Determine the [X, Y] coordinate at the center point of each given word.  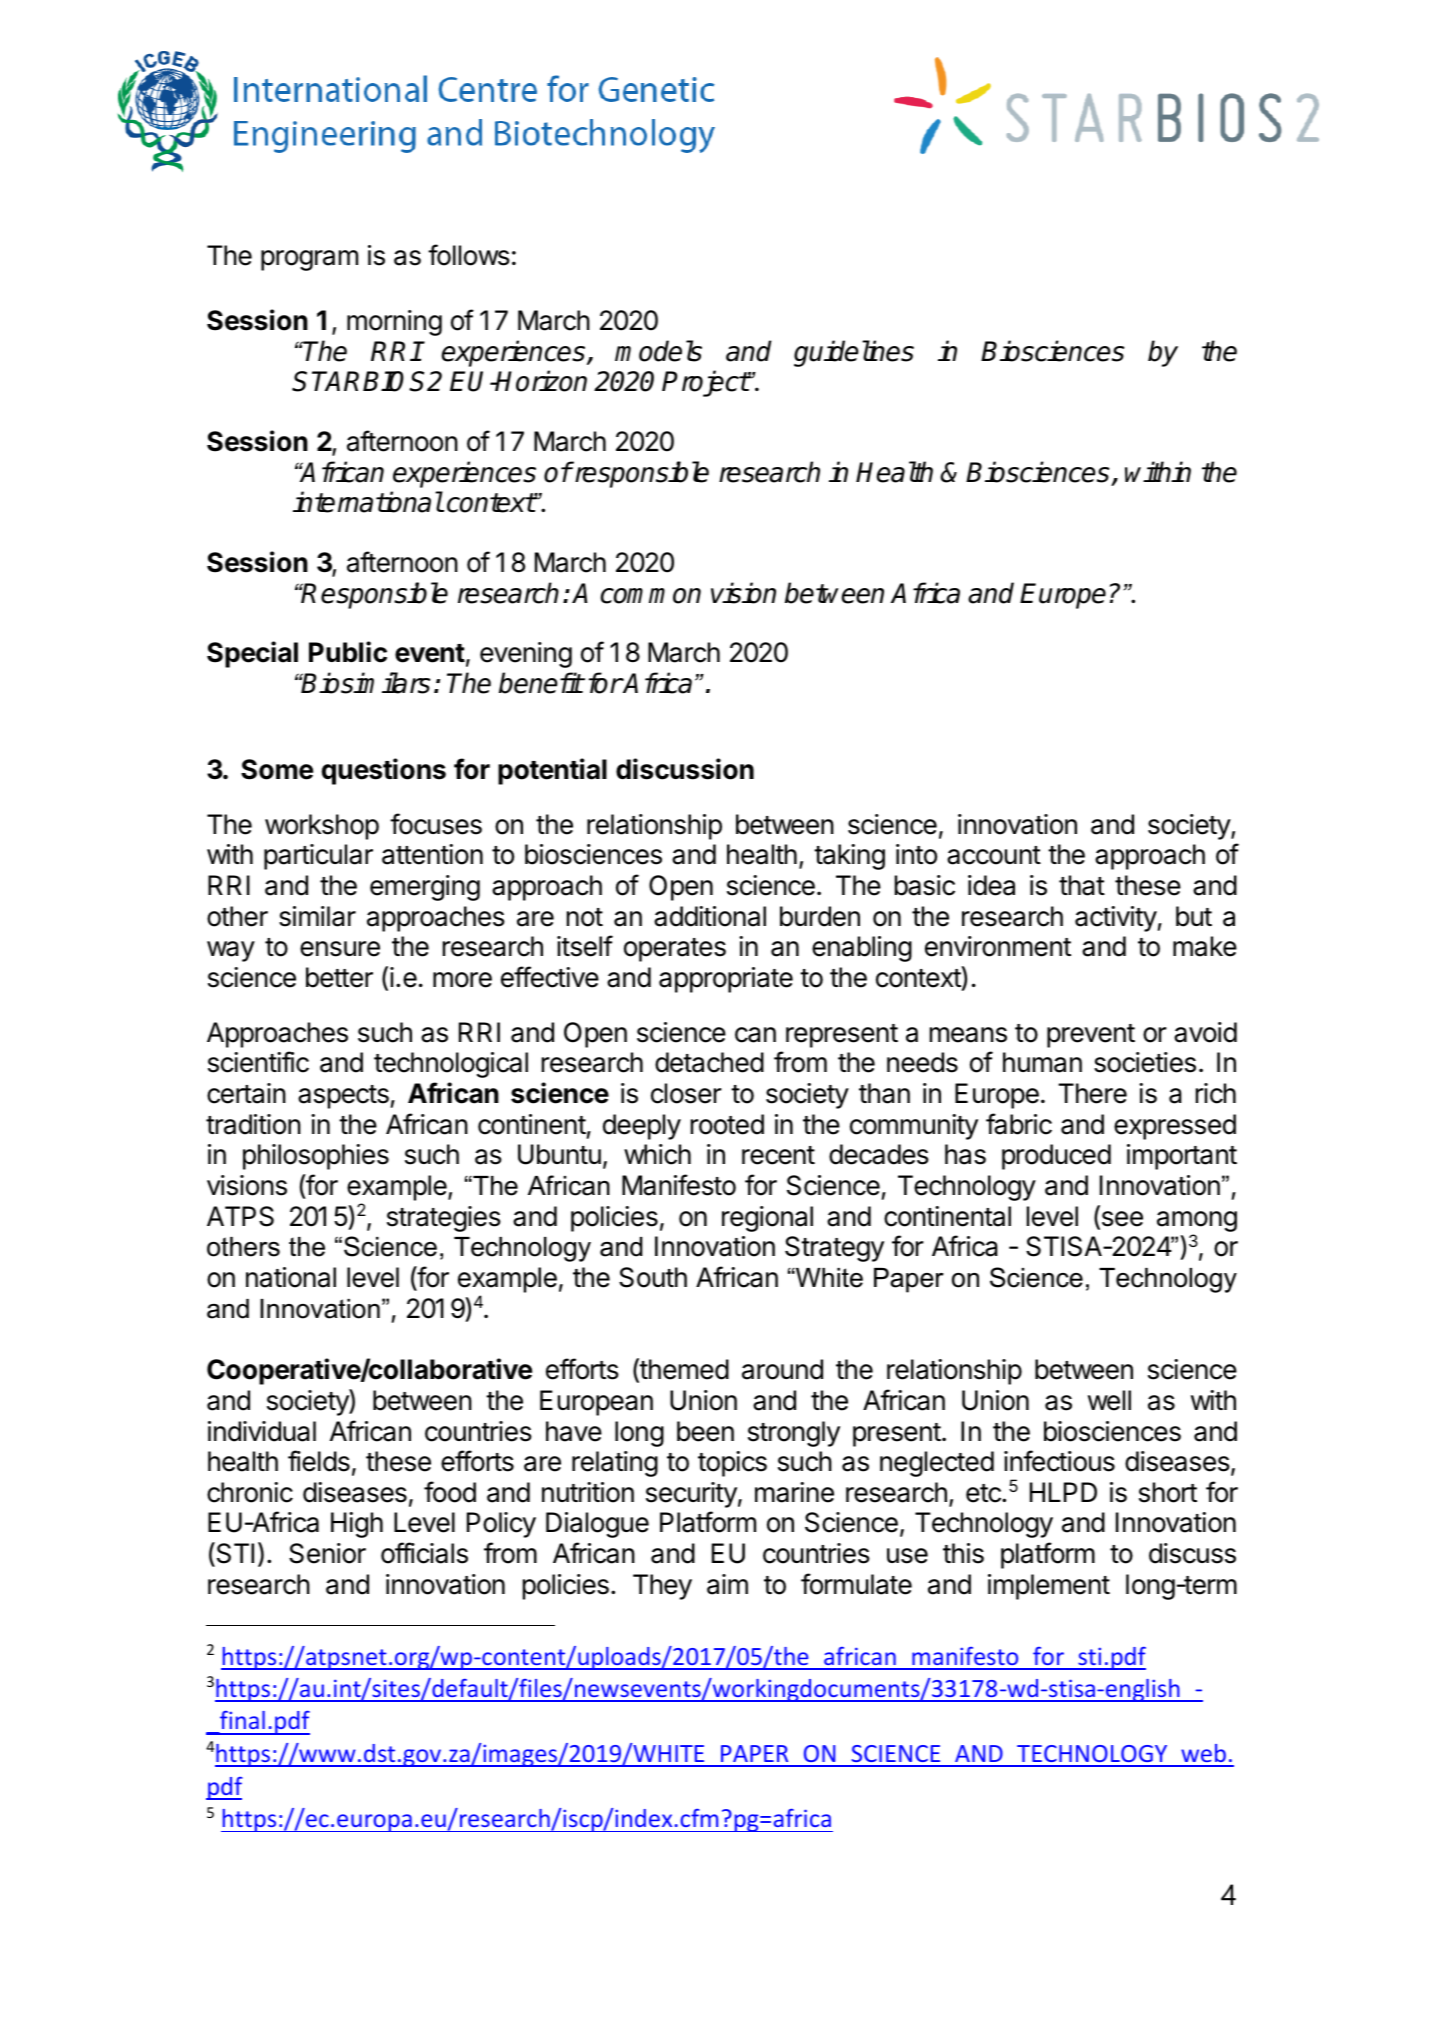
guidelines [854, 353]
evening [526, 655]
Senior [327, 1553]
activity [1116, 919]
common [651, 596]
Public [348, 652]
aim [727, 1584]
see [1121, 1220]
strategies [444, 1219]
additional [710, 916]
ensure [340, 949]
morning [394, 323]
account [994, 855]
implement [1049, 1587]
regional [767, 1219]
